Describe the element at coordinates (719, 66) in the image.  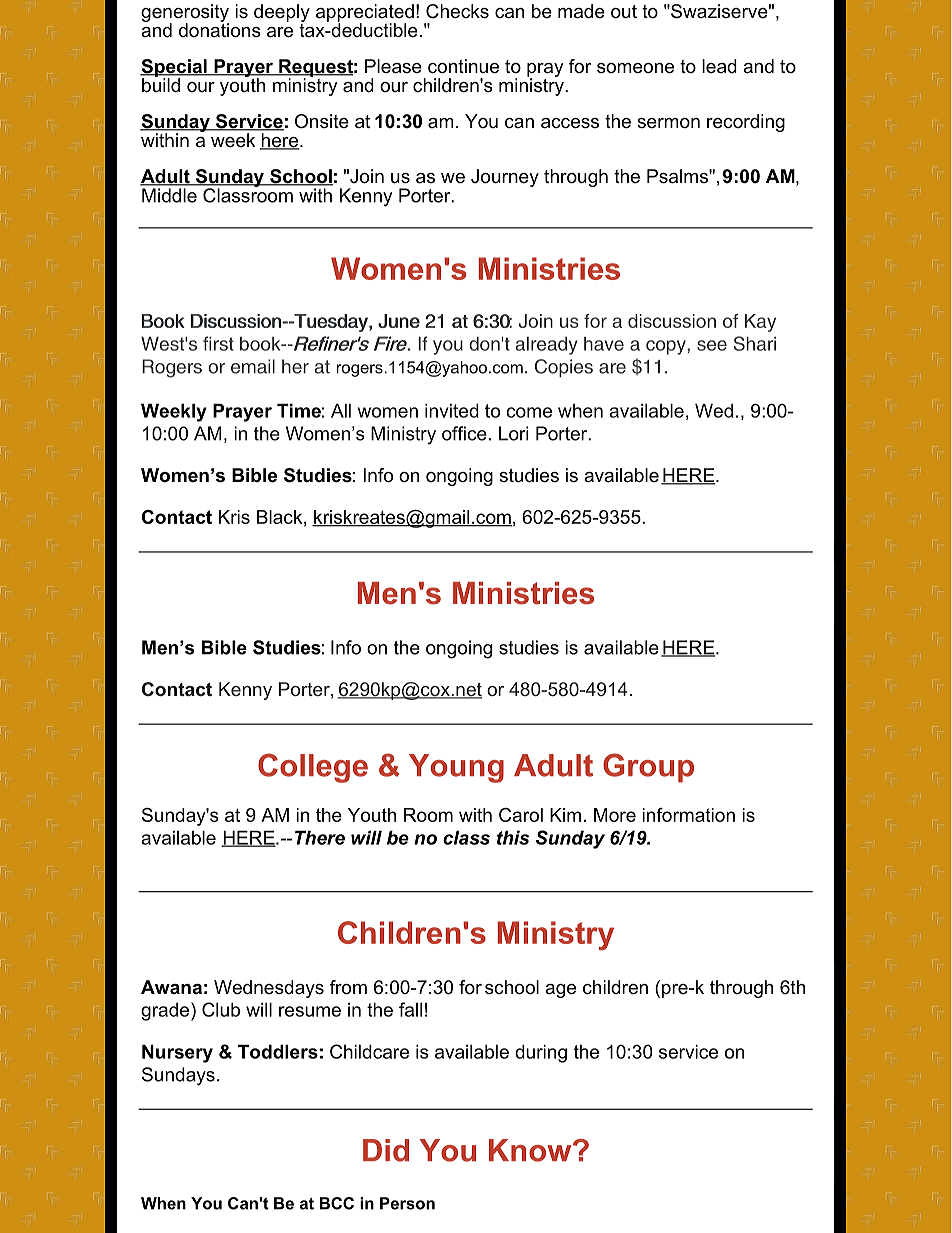
I see `lead` at that location.
